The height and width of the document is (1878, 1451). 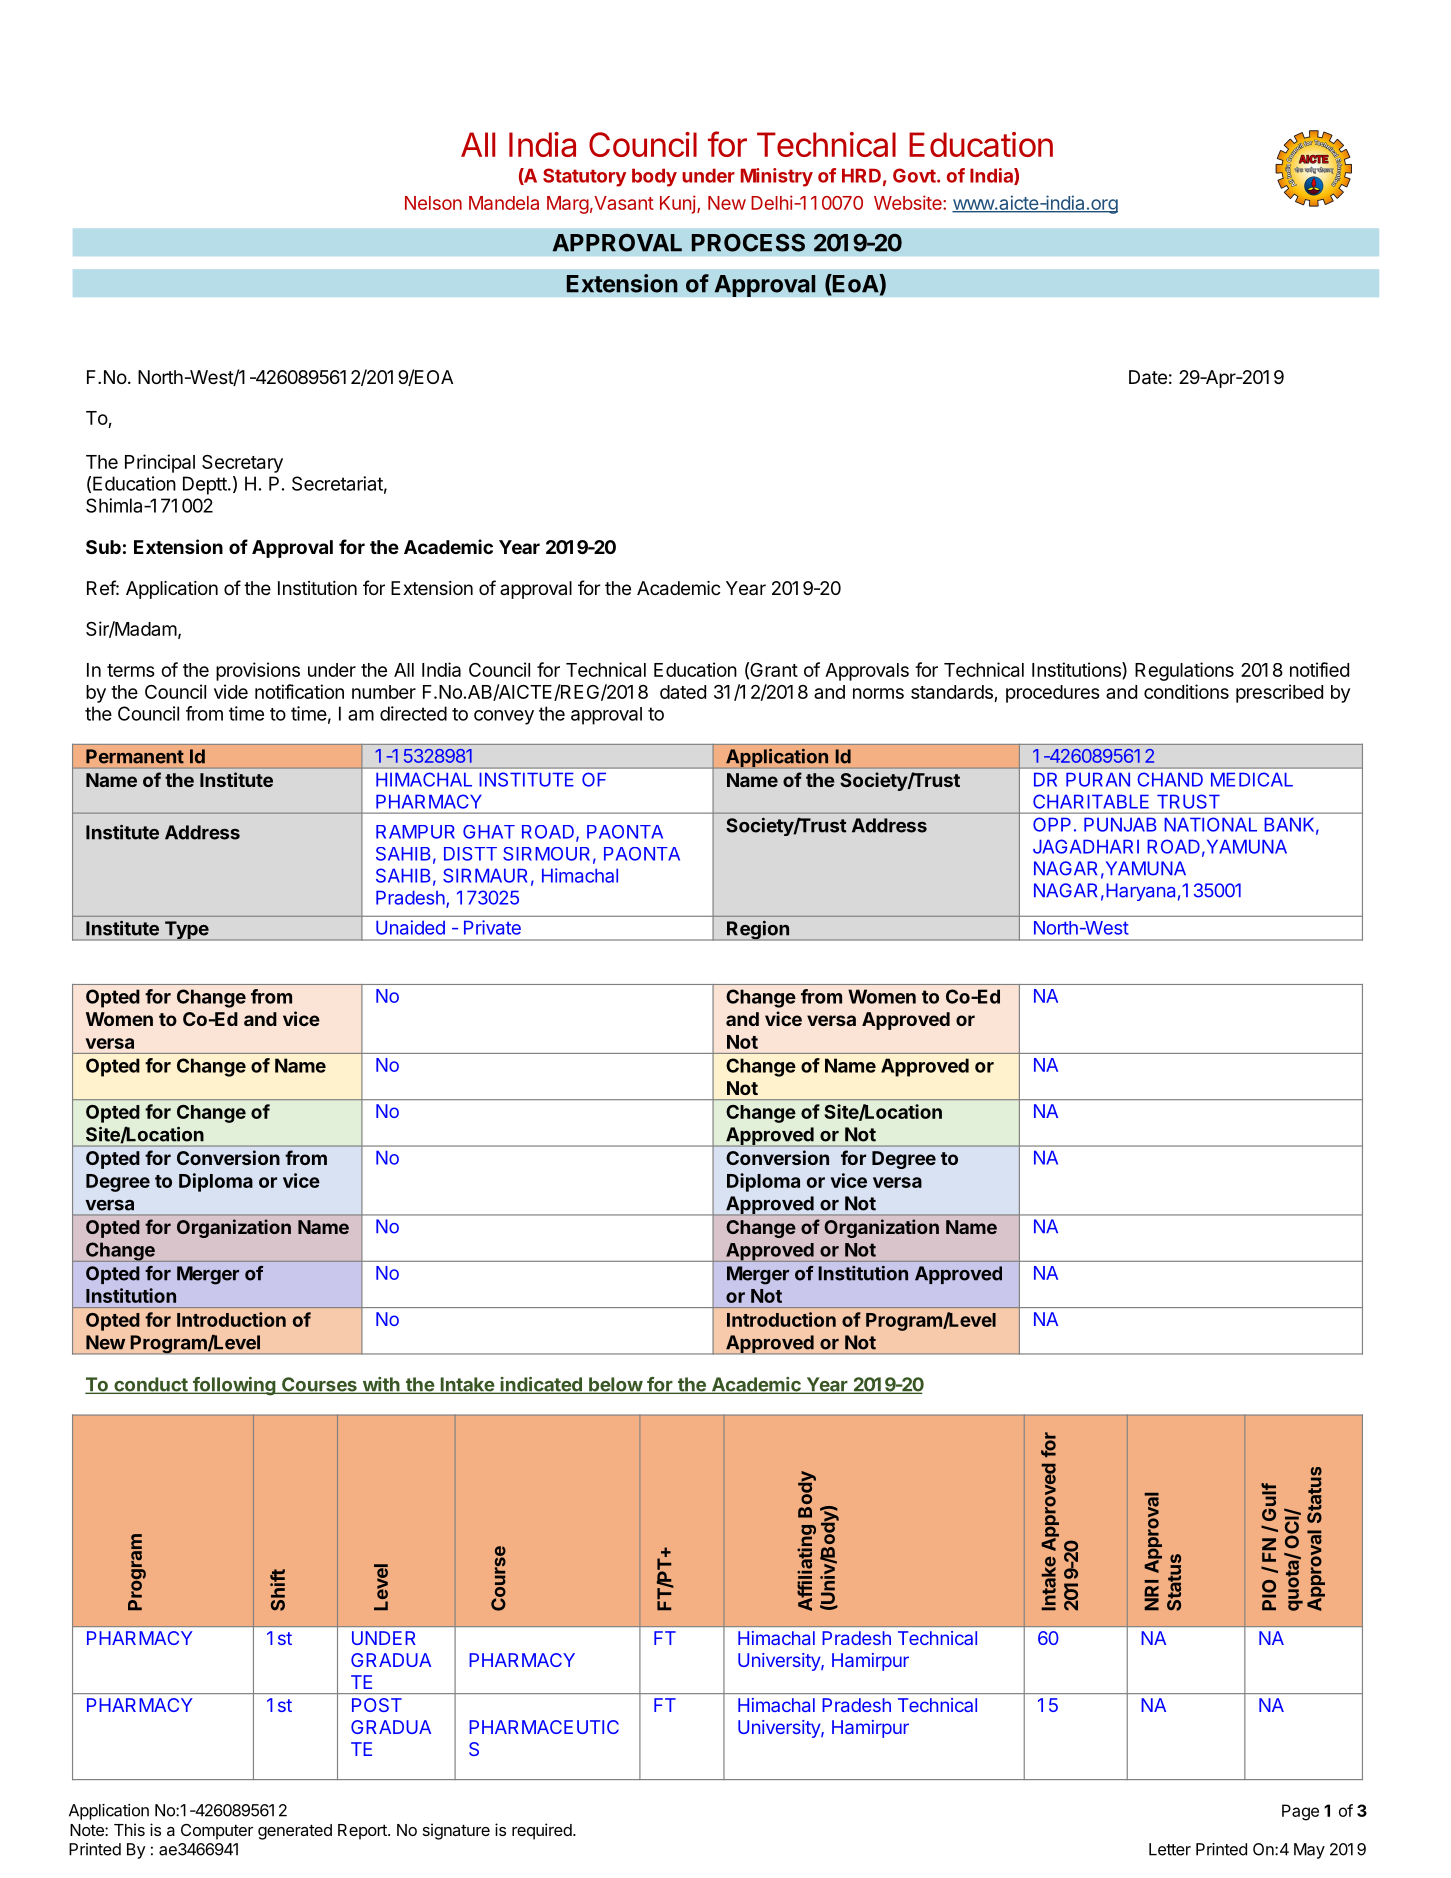 What do you see at coordinates (915, 175) in the document?
I see `Govt` at bounding box center [915, 175].
